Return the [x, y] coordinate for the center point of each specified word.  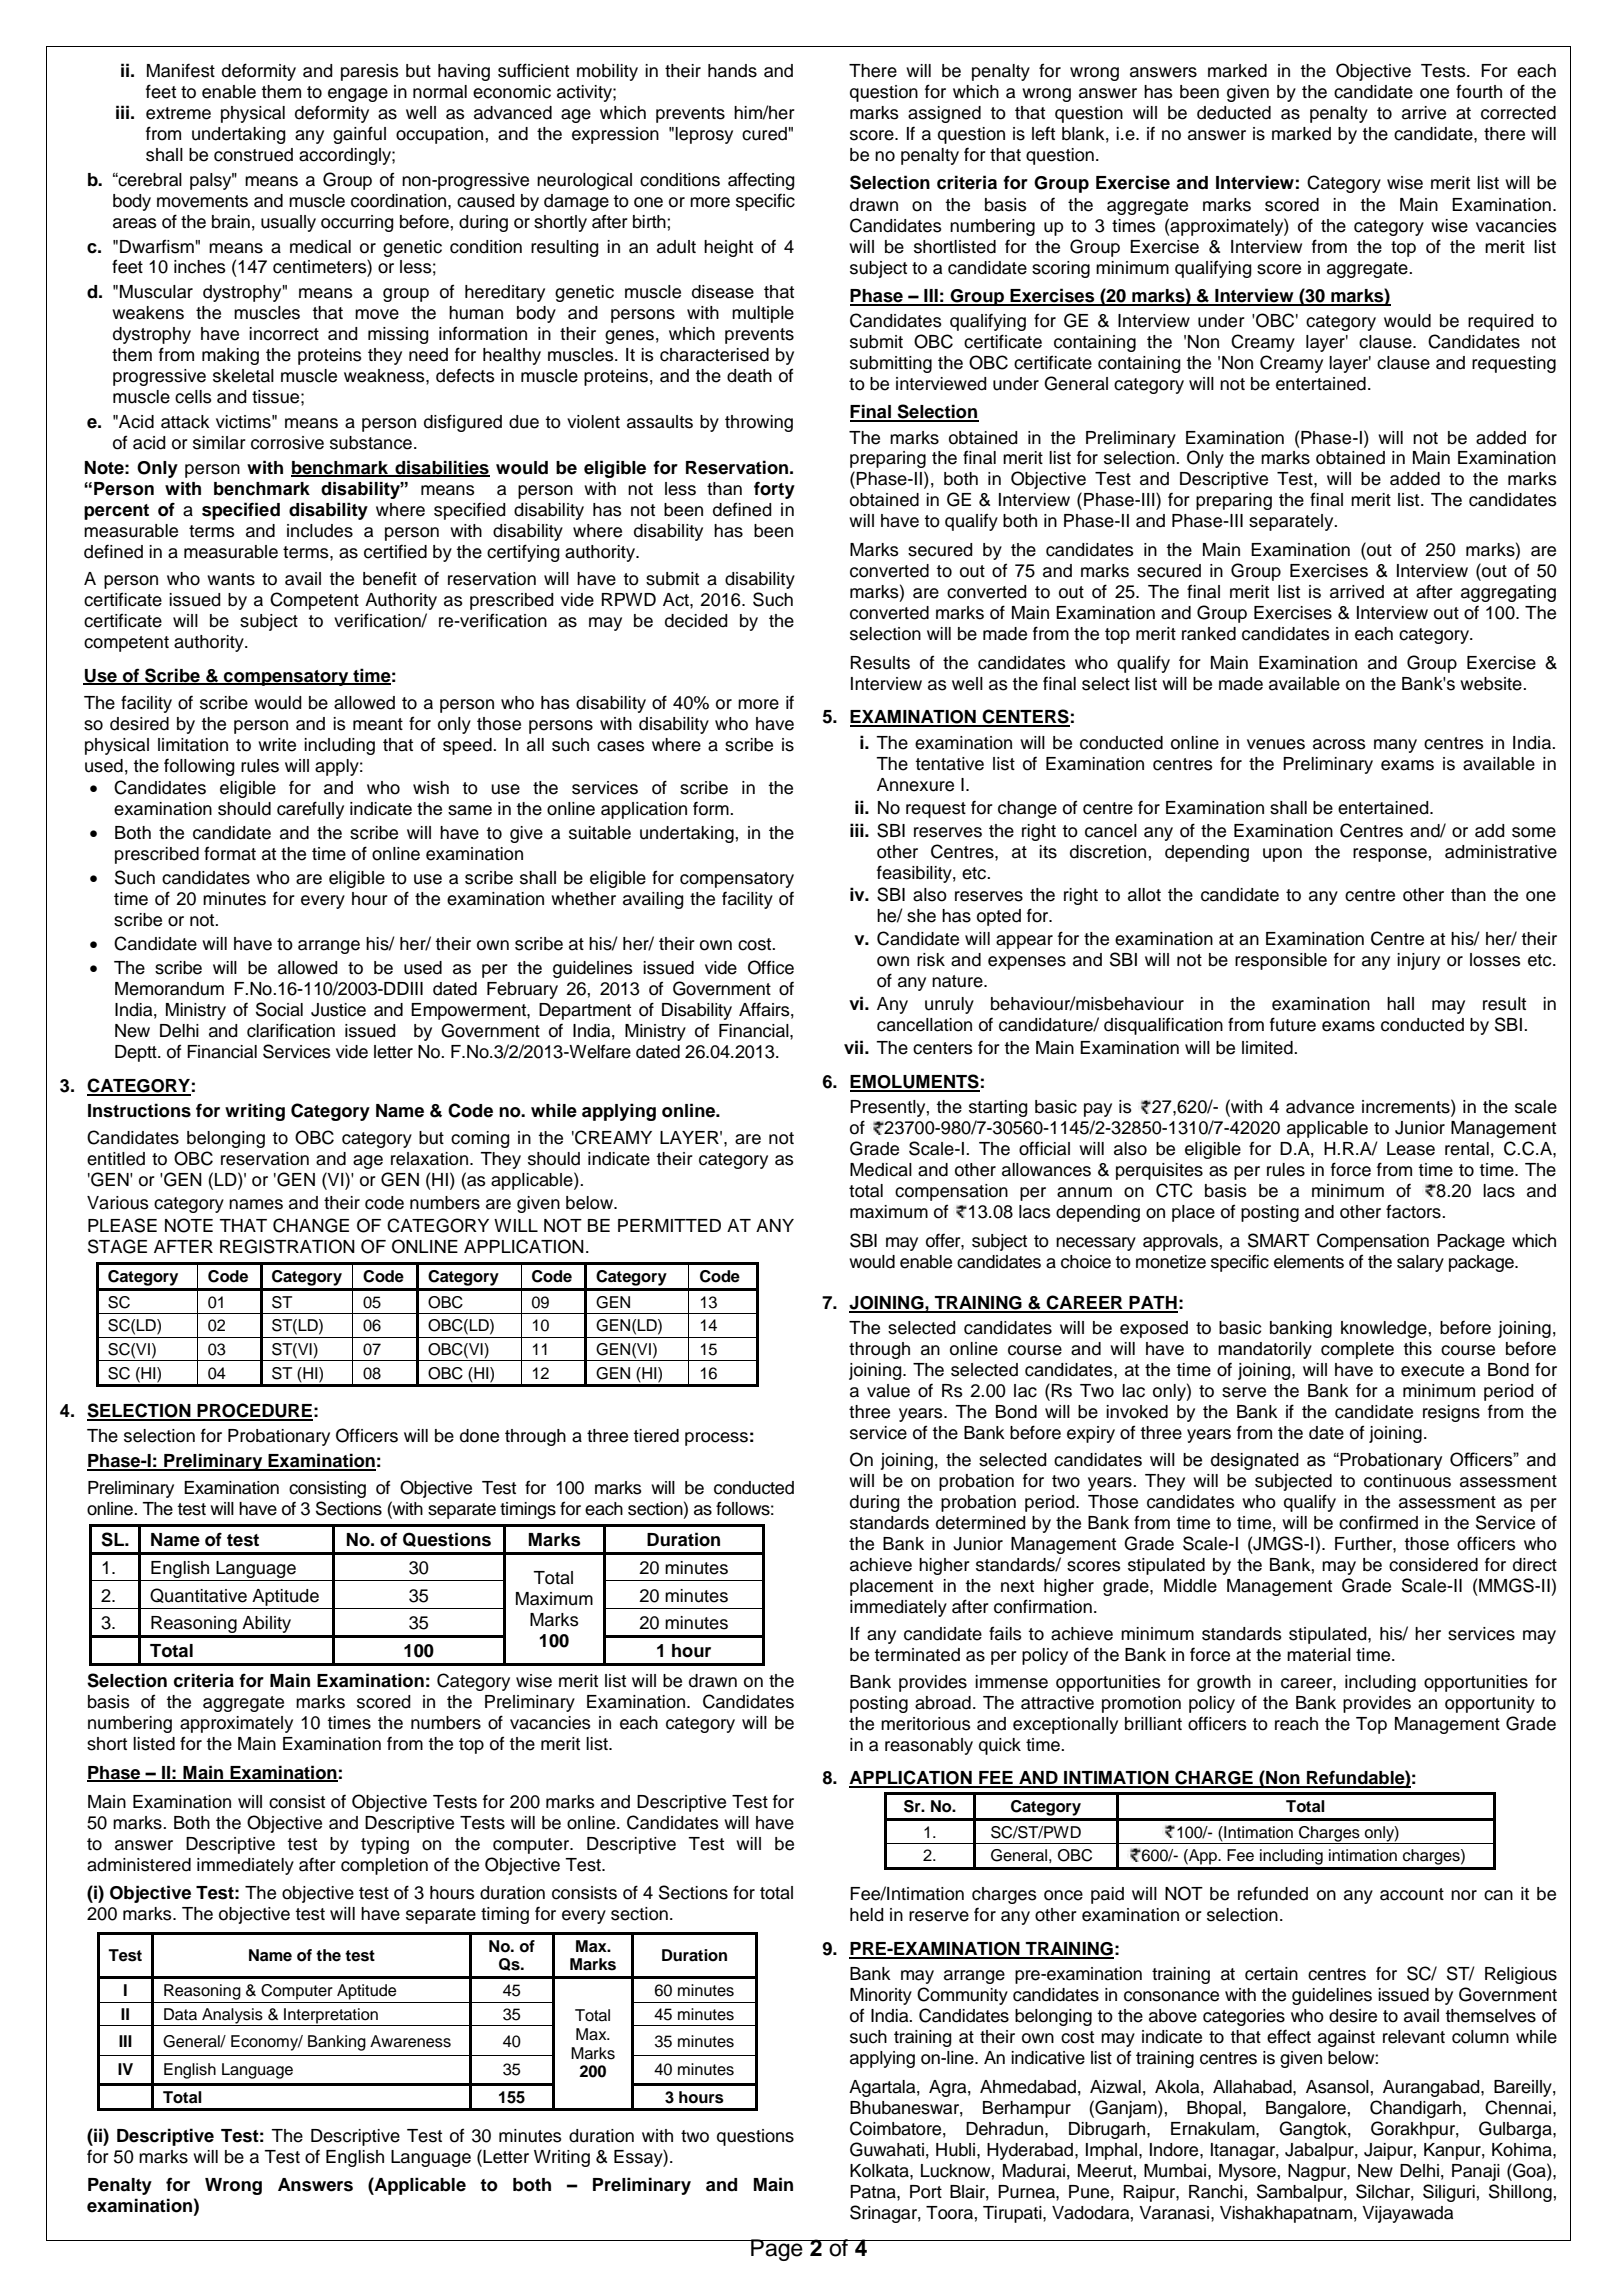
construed [253, 155]
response [1390, 855]
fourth [1479, 91]
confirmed [1378, 1522]
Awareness [410, 2041]
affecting [761, 181]
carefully [310, 810]
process [716, 1439]
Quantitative [198, 1595]
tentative [949, 764]
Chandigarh [1415, 2109]
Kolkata [880, 2171]
